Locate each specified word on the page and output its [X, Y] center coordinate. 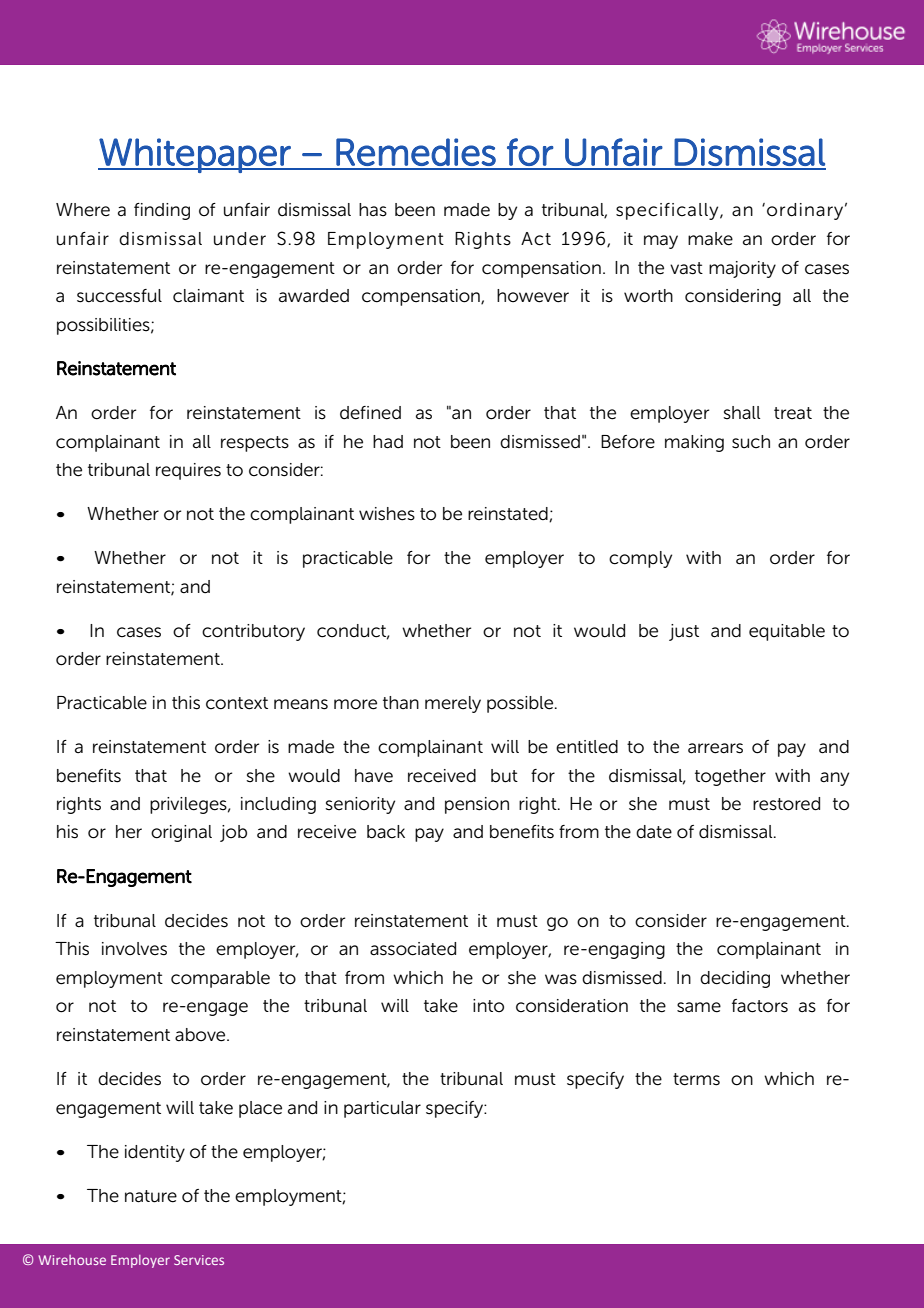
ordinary [805, 211]
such [751, 442]
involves [134, 949]
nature [151, 1196]
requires [188, 471]
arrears [715, 748]
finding [162, 211]
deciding [735, 979]
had [388, 442]
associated [413, 949]
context [237, 703]
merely [453, 704]
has [373, 210]
